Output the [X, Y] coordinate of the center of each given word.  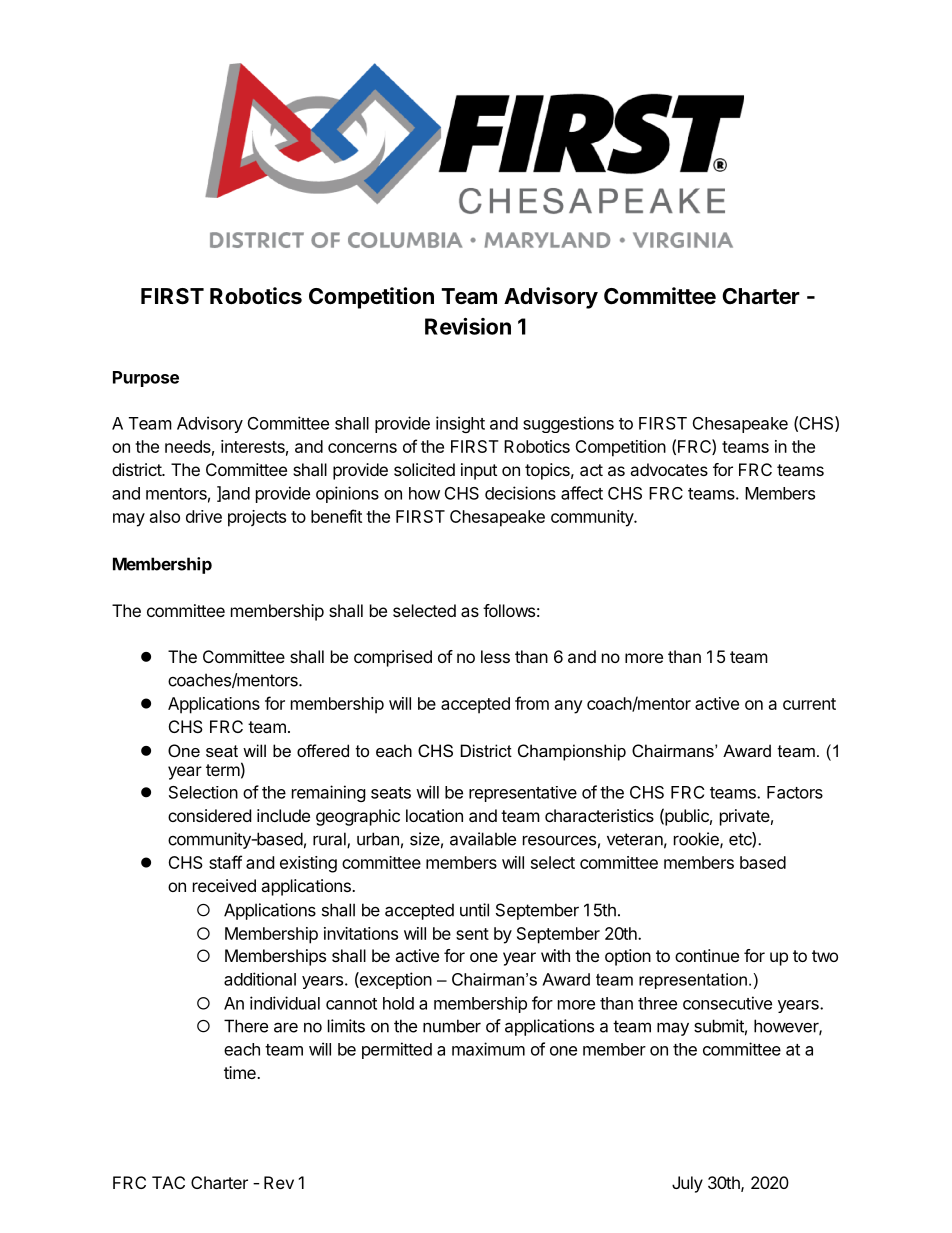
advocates [669, 469]
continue [707, 955]
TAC [168, 1182]
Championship [572, 752]
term [223, 770]
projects [257, 518]
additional [260, 979]
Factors [795, 792]
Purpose [146, 379]
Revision [468, 326]
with [555, 955]
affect [582, 493]
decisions [520, 493]
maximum [488, 1049]
